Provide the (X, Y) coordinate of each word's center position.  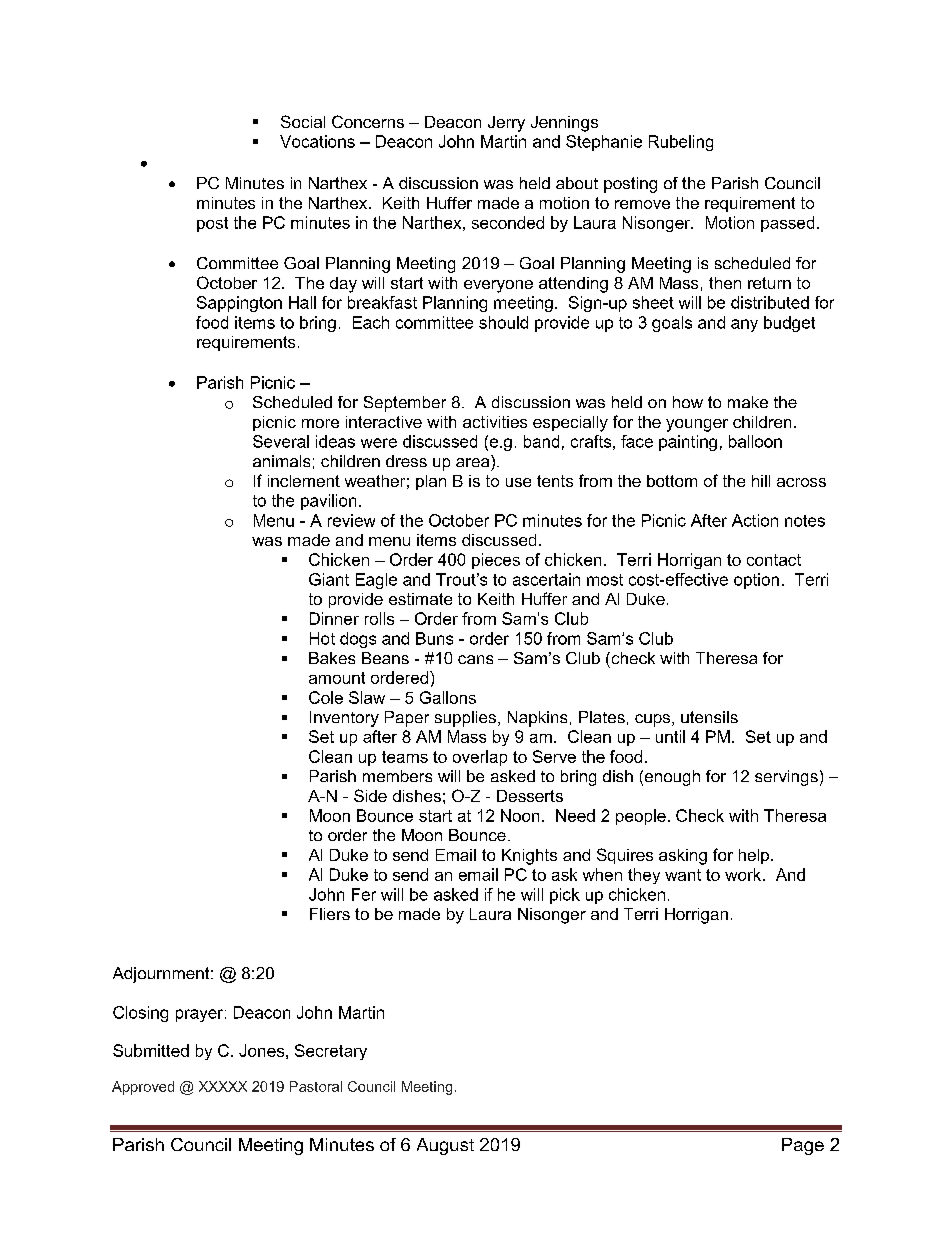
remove (642, 204)
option (756, 581)
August (445, 1146)
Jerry (506, 124)
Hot (322, 638)
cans (475, 659)
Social (303, 121)
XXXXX (223, 1086)
